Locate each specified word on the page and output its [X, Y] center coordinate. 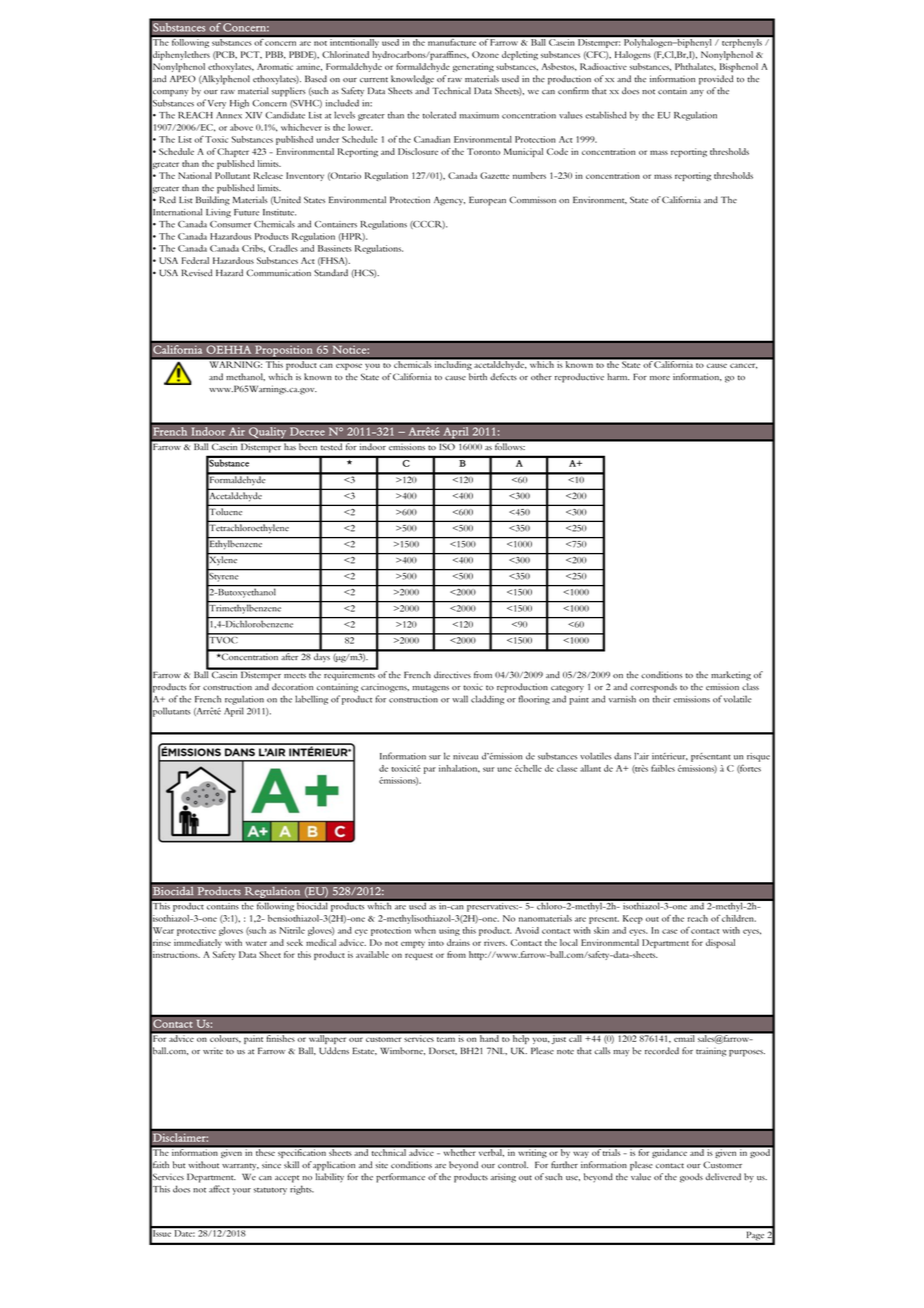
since [271, 1165]
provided [716, 80]
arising [503, 1178]
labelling [311, 700]
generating [473, 67]
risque [758, 757]
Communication [278, 273]
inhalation [459, 768]
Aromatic [275, 66]
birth [478, 376]
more [660, 378]
